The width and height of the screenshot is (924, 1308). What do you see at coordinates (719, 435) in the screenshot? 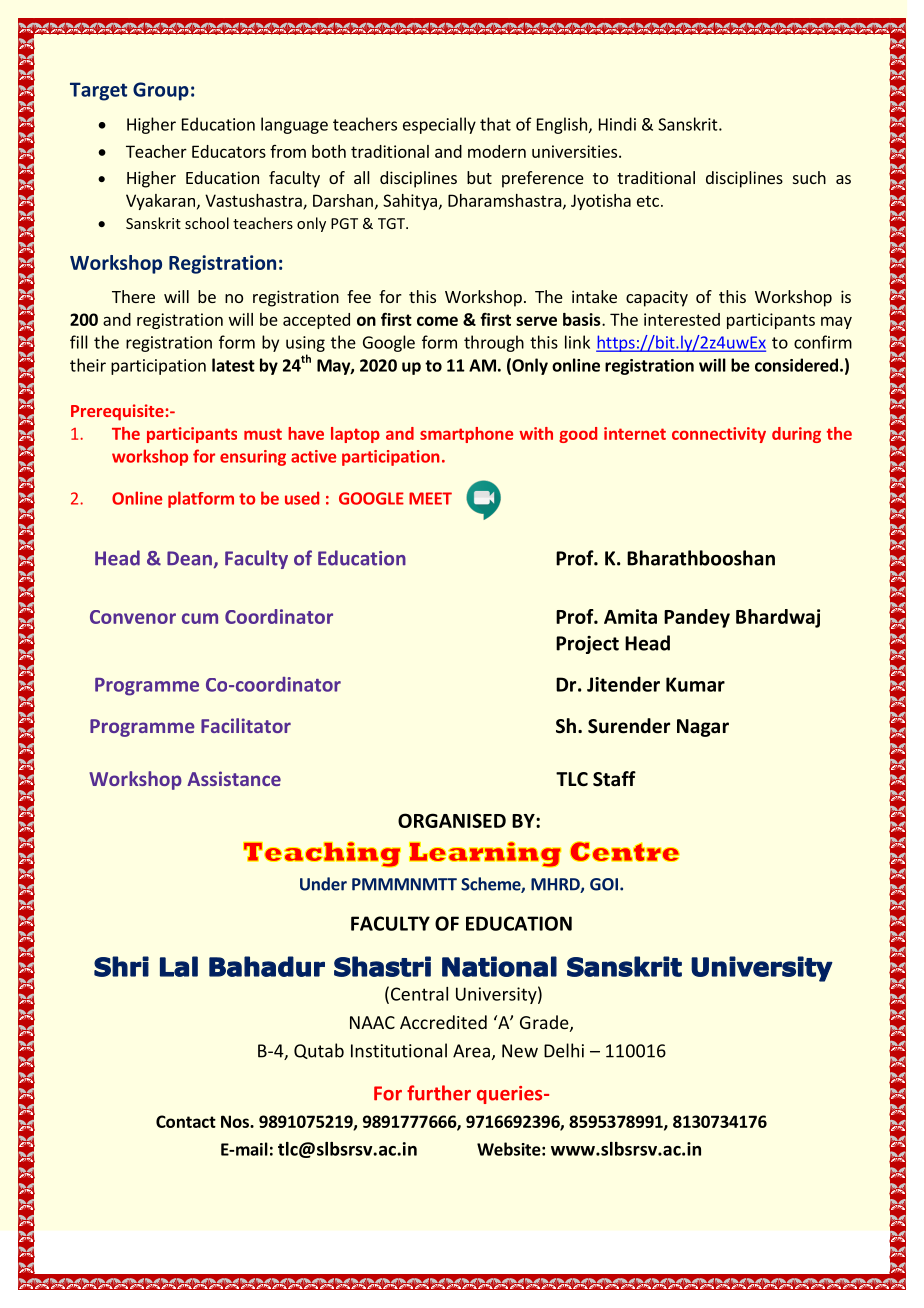
I see `connectivity` at bounding box center [719, 435].
